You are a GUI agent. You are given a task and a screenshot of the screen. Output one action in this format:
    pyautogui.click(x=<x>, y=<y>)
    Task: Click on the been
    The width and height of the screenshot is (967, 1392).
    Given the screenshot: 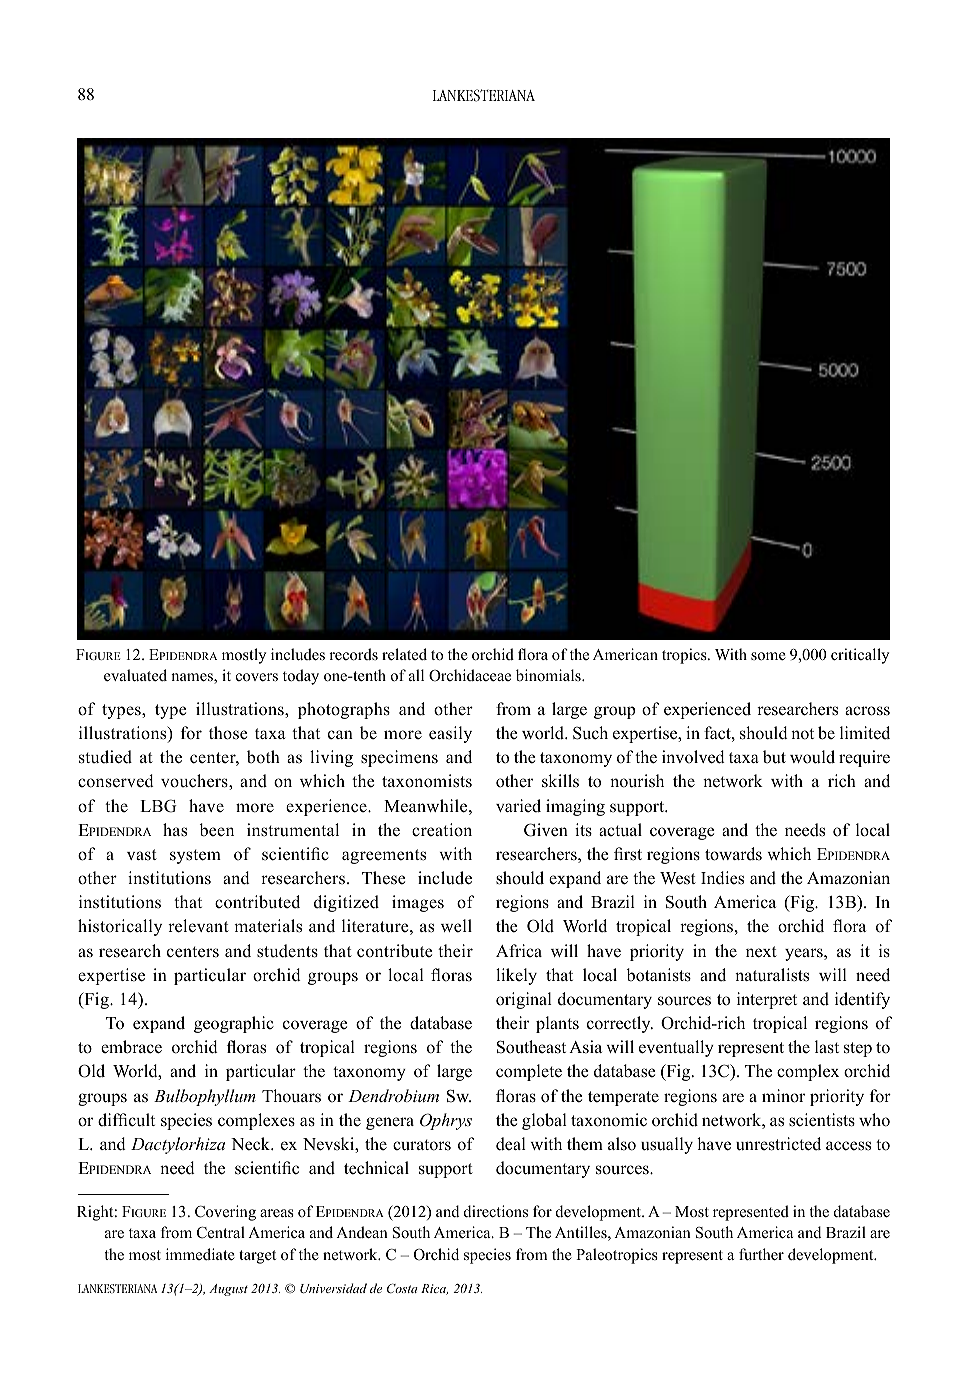 What is the action you would take?
    pyautogui.click(x=216, y=830)
